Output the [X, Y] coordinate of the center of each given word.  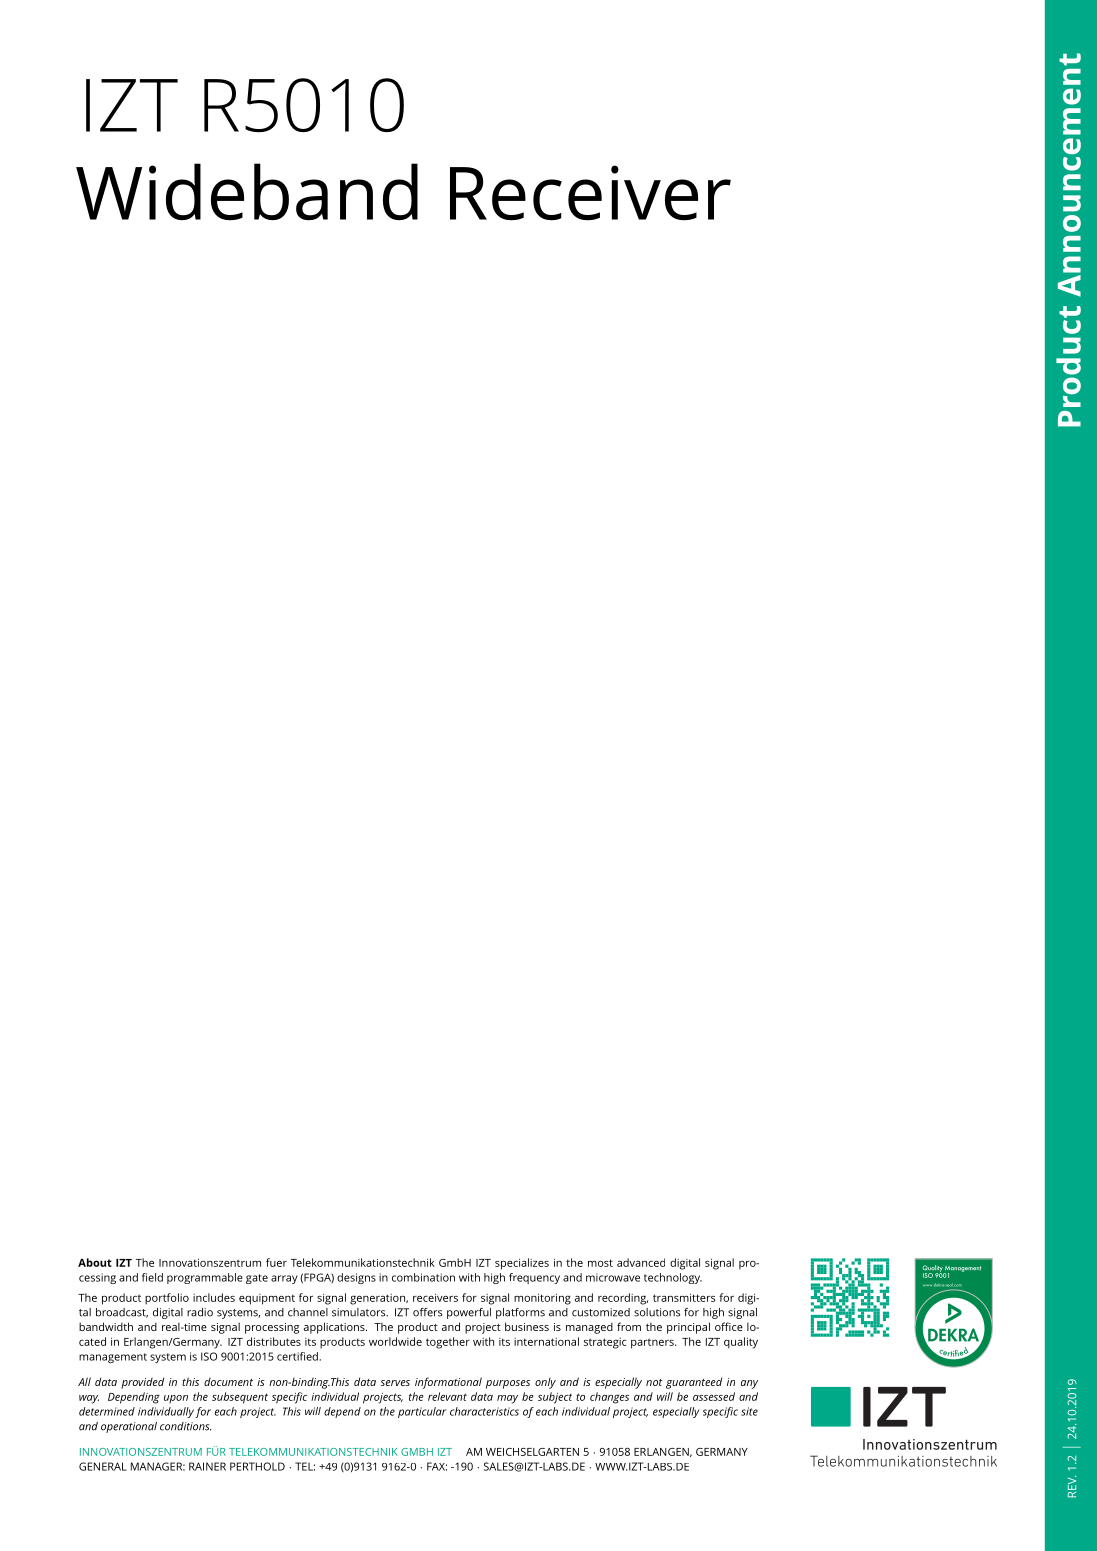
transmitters [684, 1297]
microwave [613, 1277]
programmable [205, 1278]
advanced [641, 1262]
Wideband [247, 192]
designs [356, 1278]
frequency [534, 1278]
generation [378, 1299]
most [600, 1263]
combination [423, 1277]
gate [257, 1279]
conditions [186, 1426]
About [95, 1262]
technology [673, 1278]
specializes [522, 1264]
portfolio [167, 1299]
